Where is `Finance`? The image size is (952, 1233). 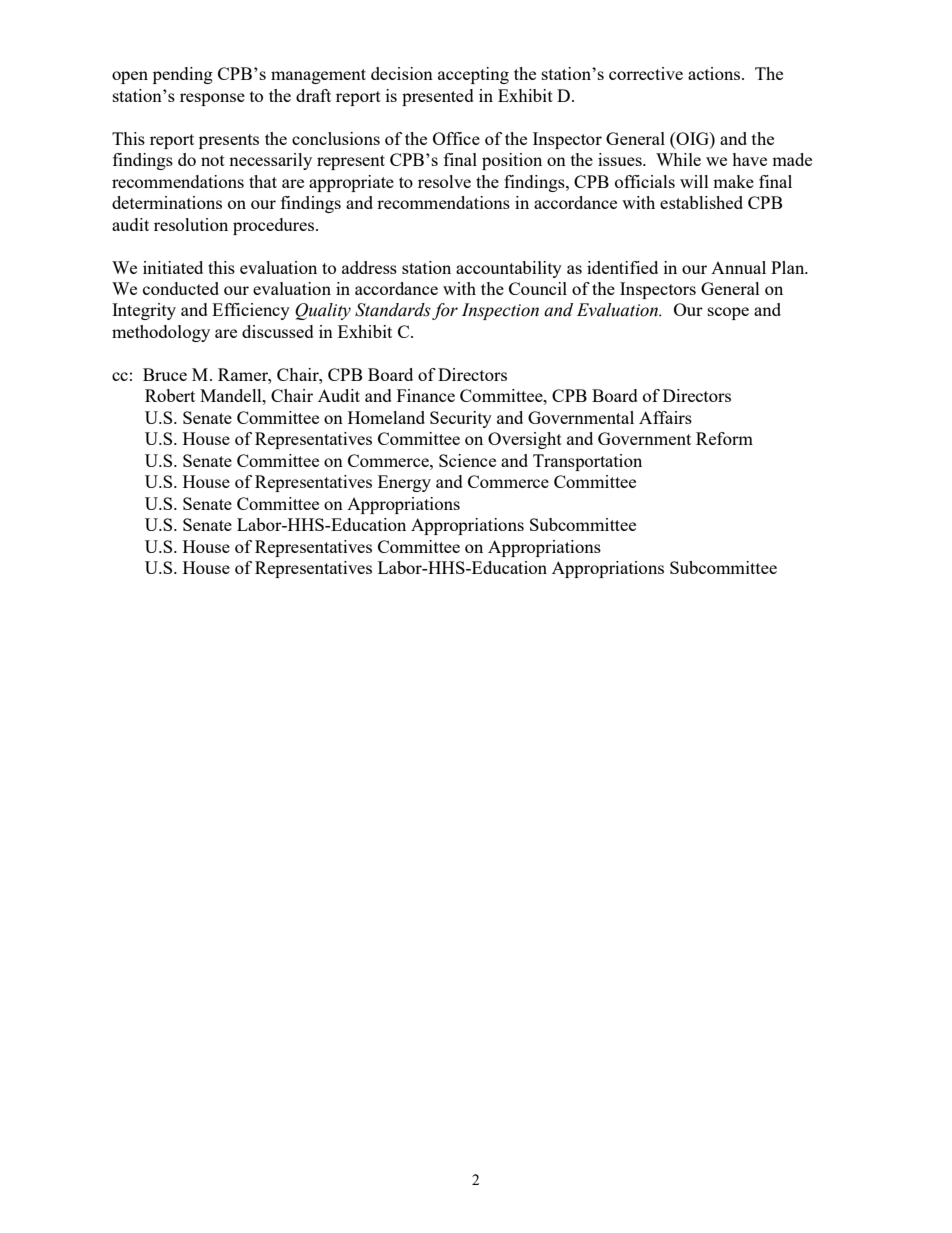 Finance is located at coordinates (426, 395).
